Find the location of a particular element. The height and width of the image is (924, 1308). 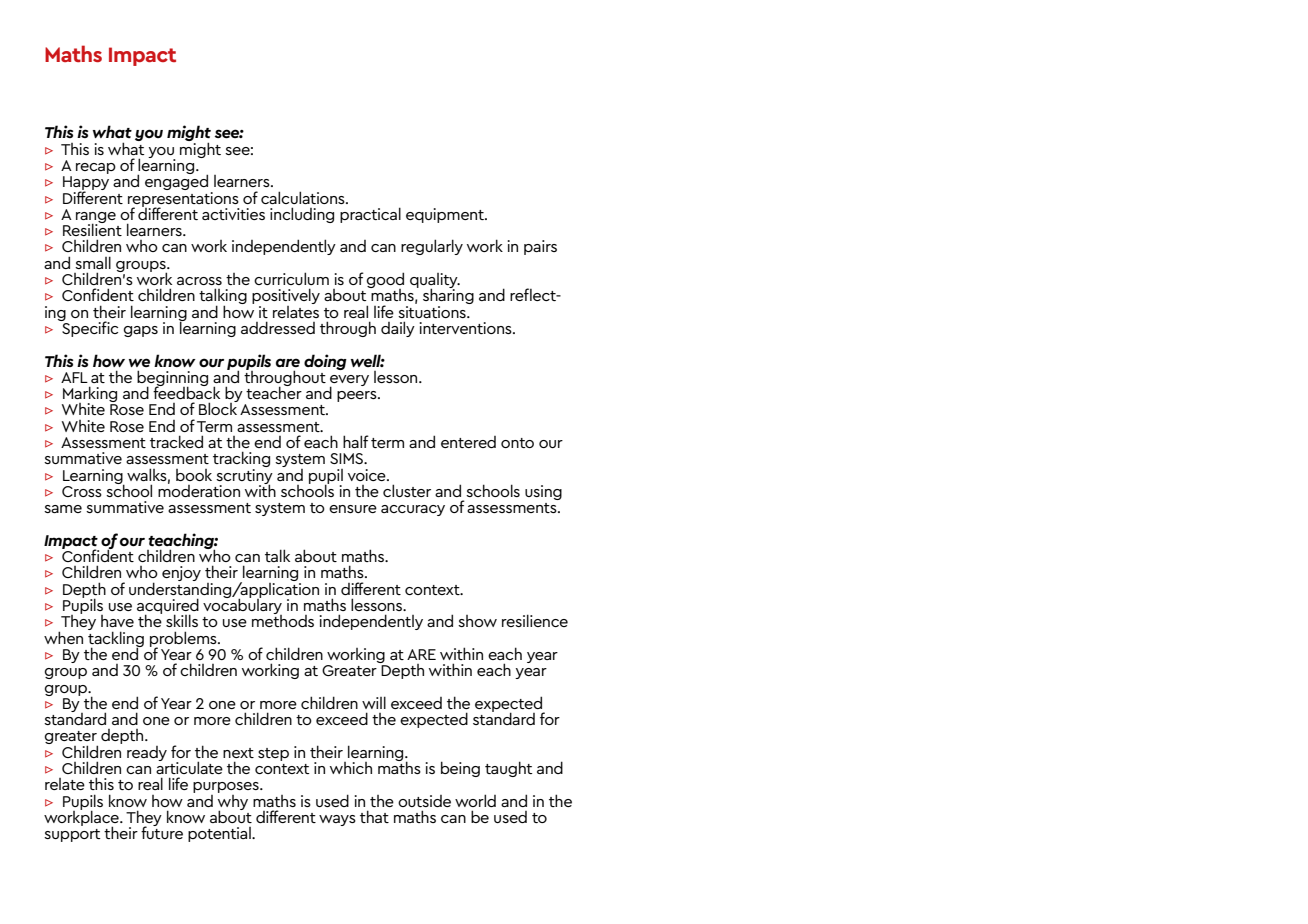

Happy is located at coordinates (86, 184).
